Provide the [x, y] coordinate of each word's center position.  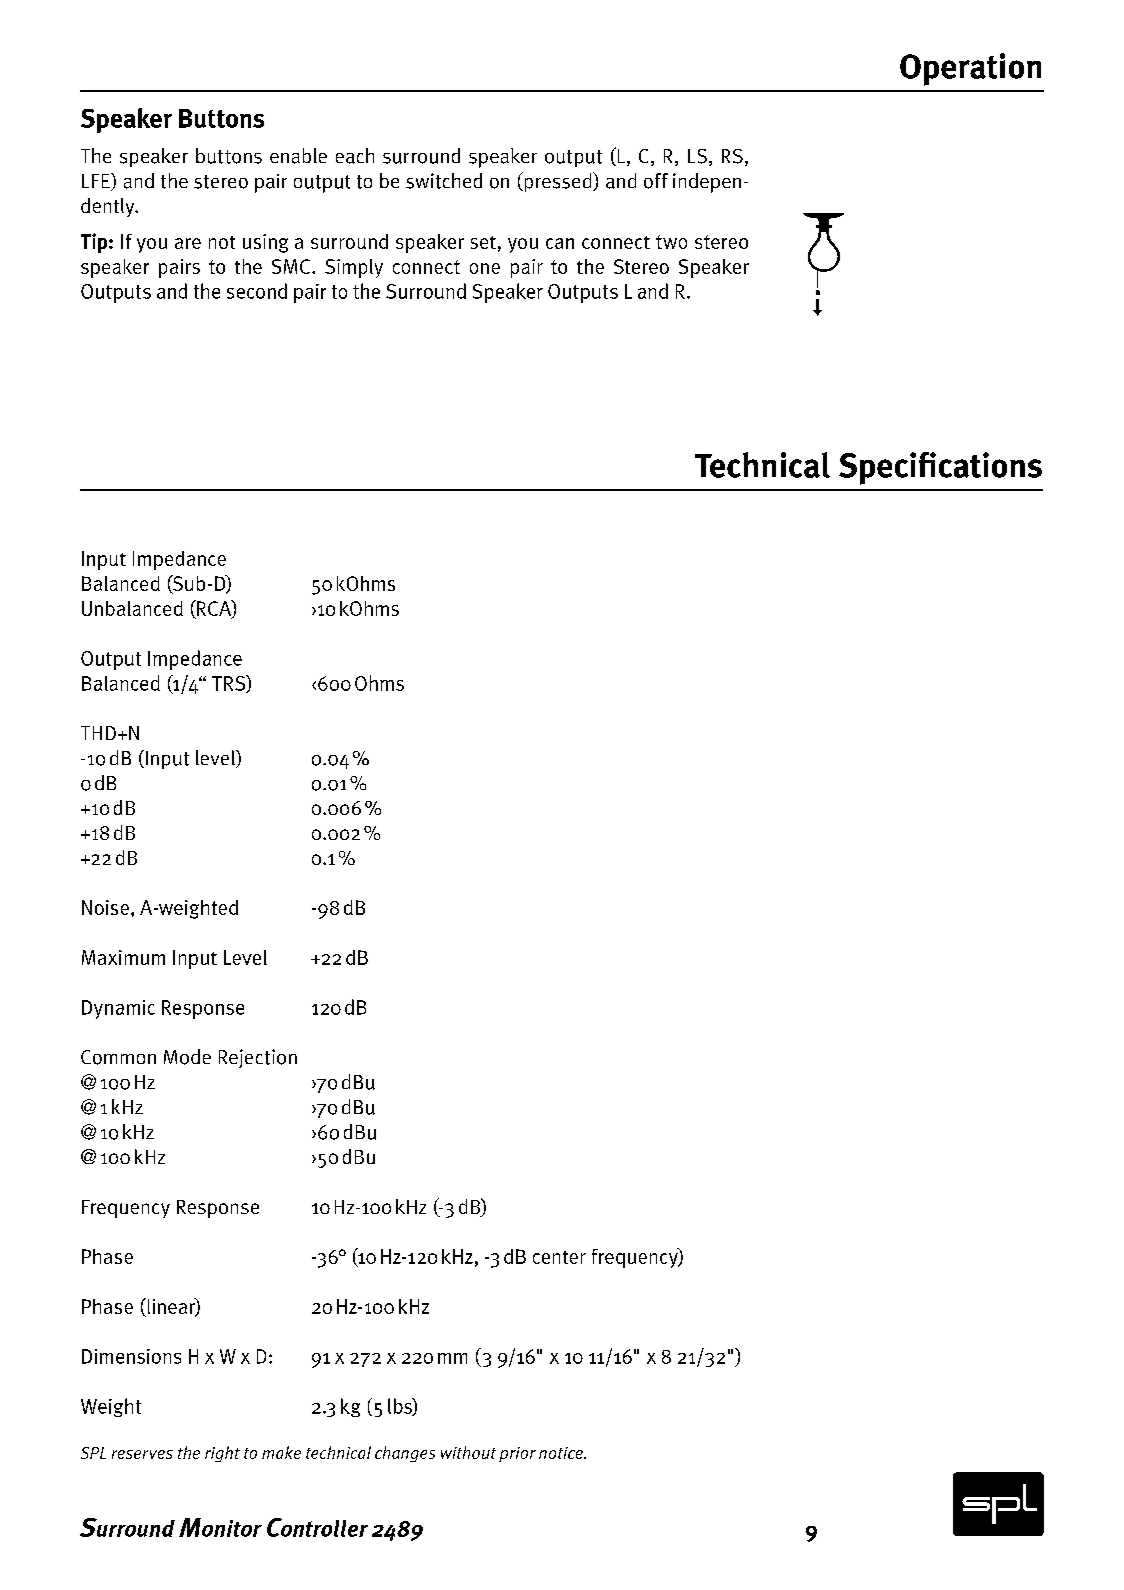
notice [562, 1453]
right [222, 1454]
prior [517, 1454]
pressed [558, 182]
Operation [970, 69]
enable [298, 156]
